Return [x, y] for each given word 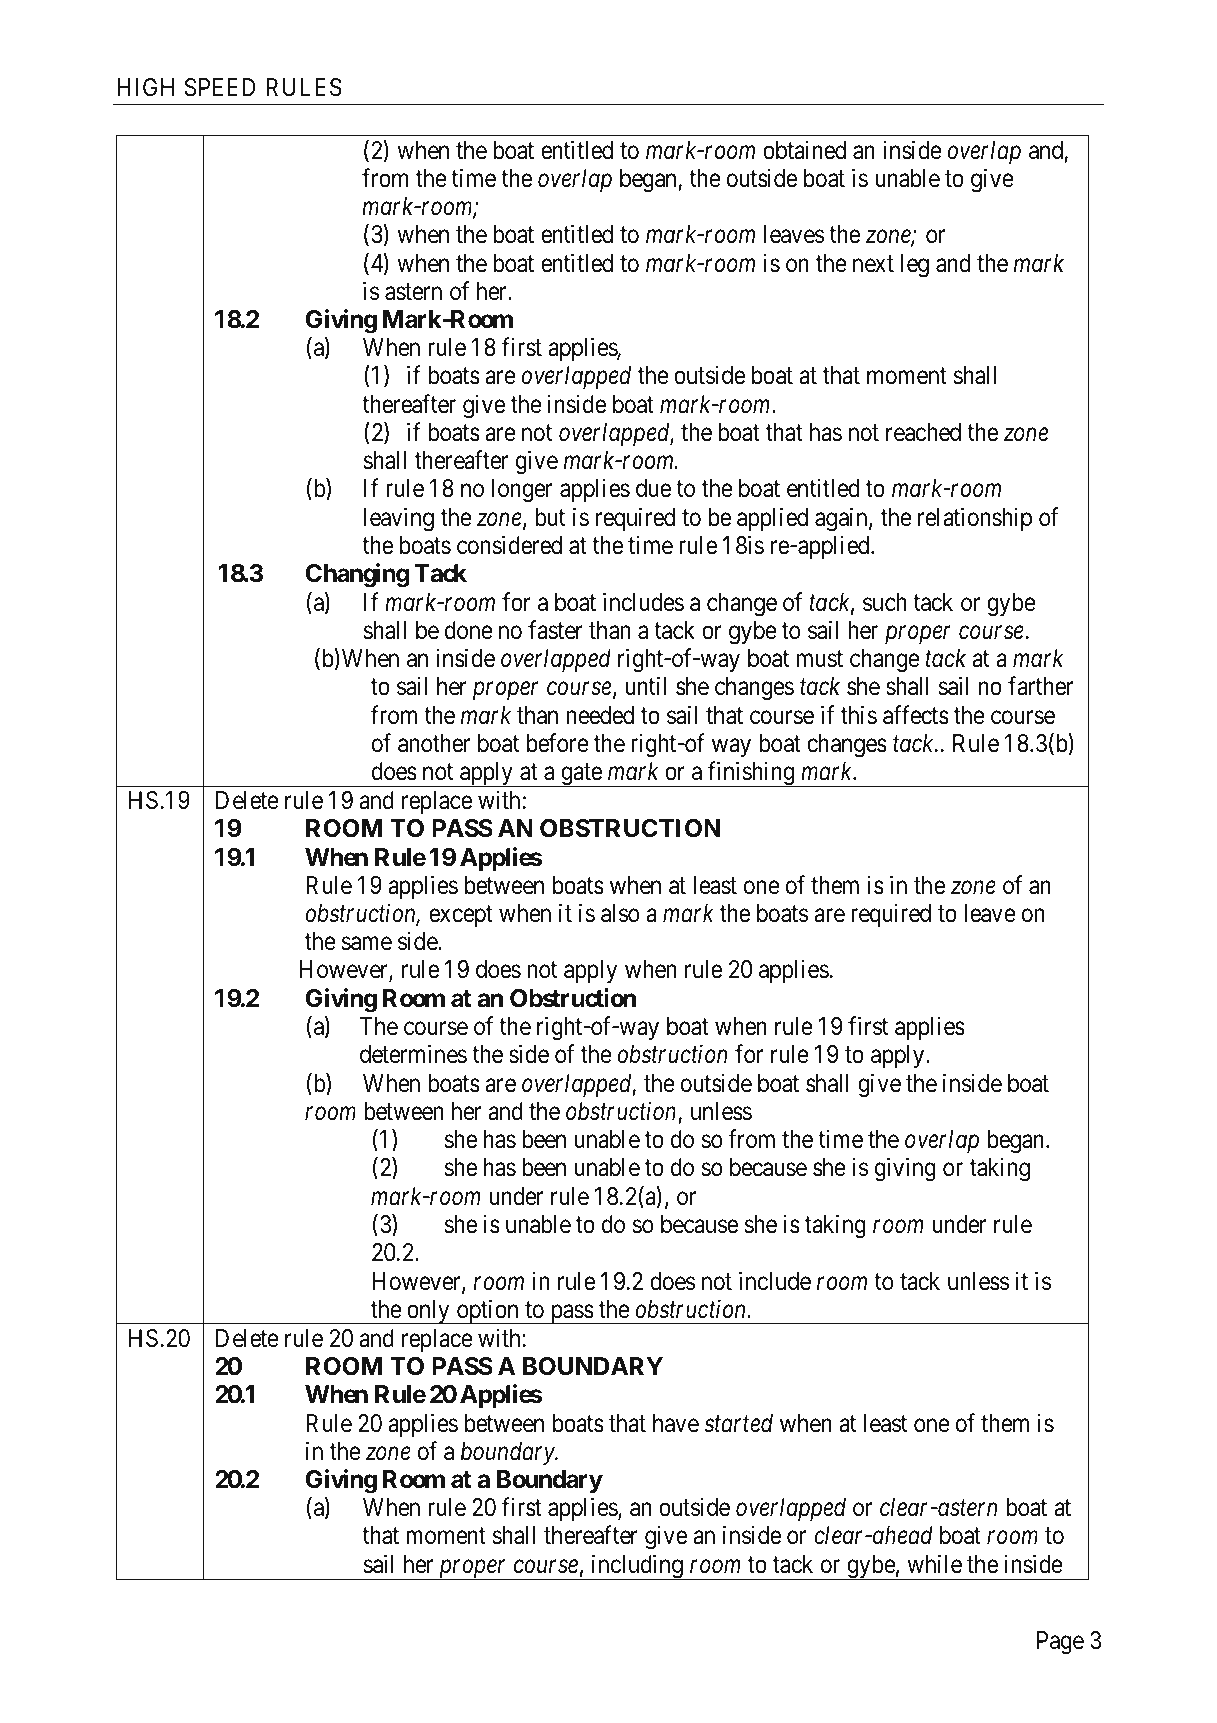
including [637, 1567]
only [428, 1312]
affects [916, 715]
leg [915, 266]
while [934, 1564]
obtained [804, 150]
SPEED [220, 87]
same [367, 944]
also [620, 913]
